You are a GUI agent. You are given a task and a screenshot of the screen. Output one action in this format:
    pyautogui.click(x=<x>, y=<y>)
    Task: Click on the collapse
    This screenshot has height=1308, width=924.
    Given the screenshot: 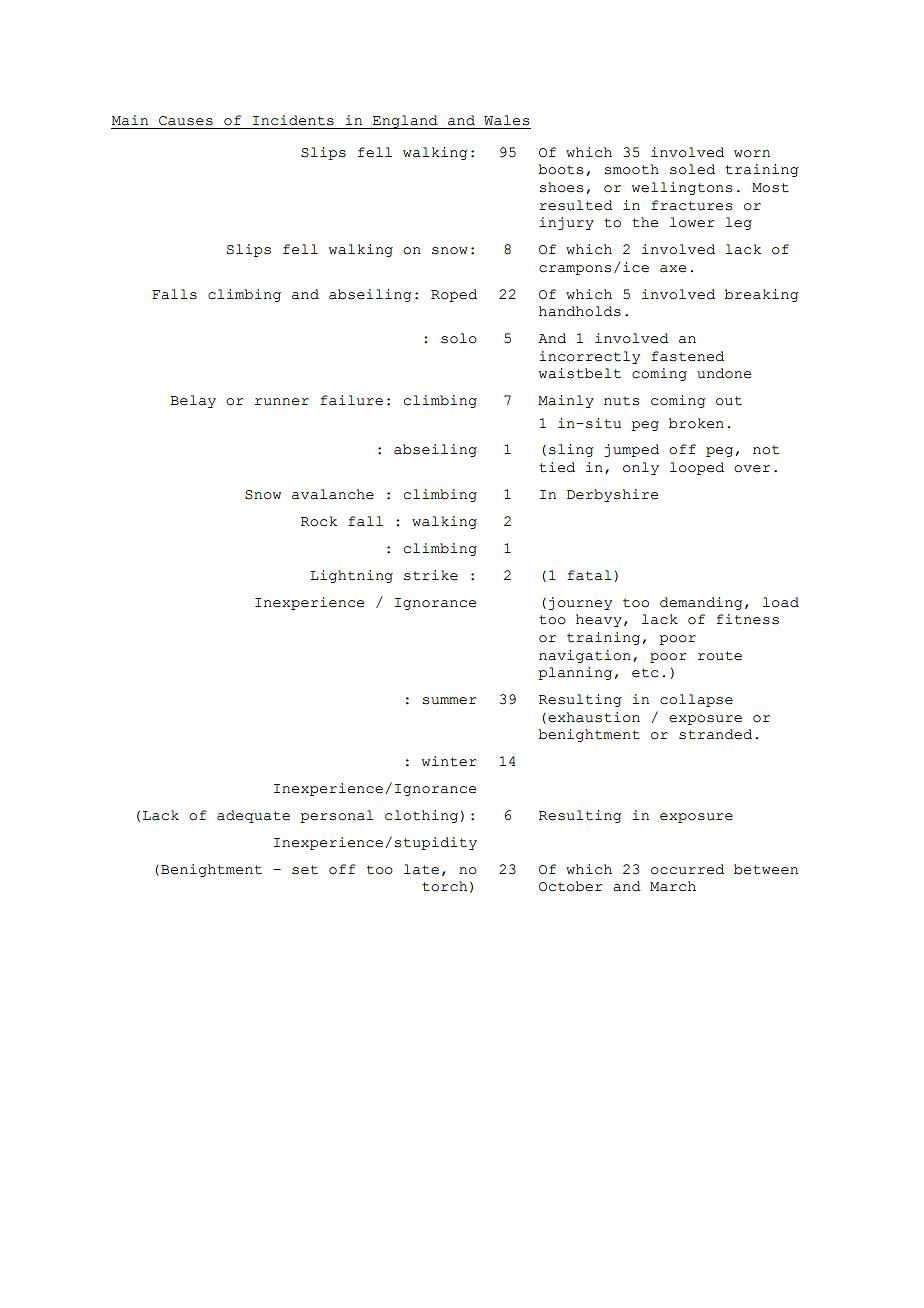 What is the action you would take?
    pyautogui.click(x=696, y=700)
